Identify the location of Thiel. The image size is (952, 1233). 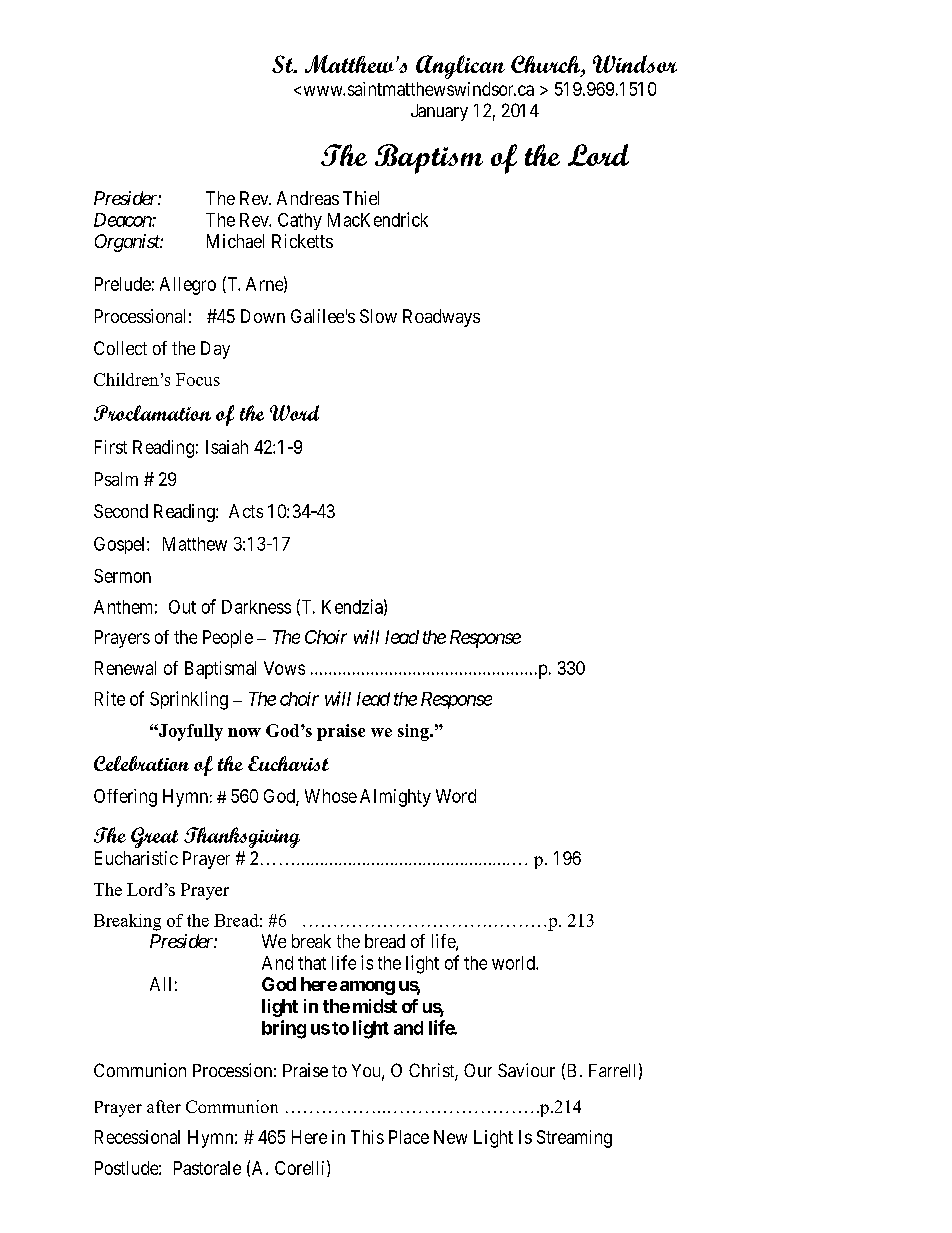
(361, 198).
